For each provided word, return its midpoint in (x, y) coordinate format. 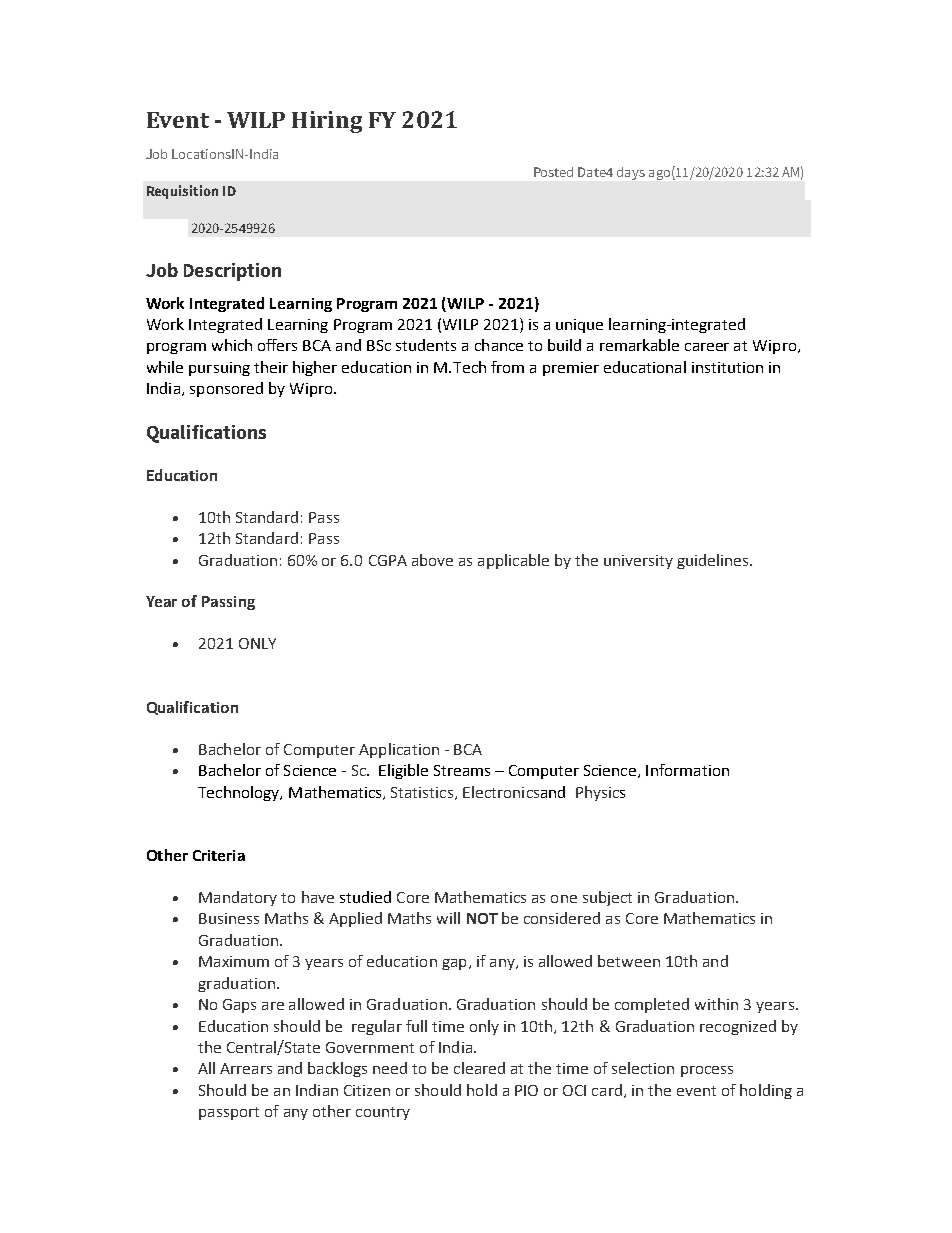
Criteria (219, 855)
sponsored (226, 389)
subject (607, 898)
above (432, 560)
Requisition (182, 192)
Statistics (423, 793)
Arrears (246, 1068)
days (631, 173)
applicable (513, 561)
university (638, 562)
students (426, 345)
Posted (553, 172)
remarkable (639, 345)
